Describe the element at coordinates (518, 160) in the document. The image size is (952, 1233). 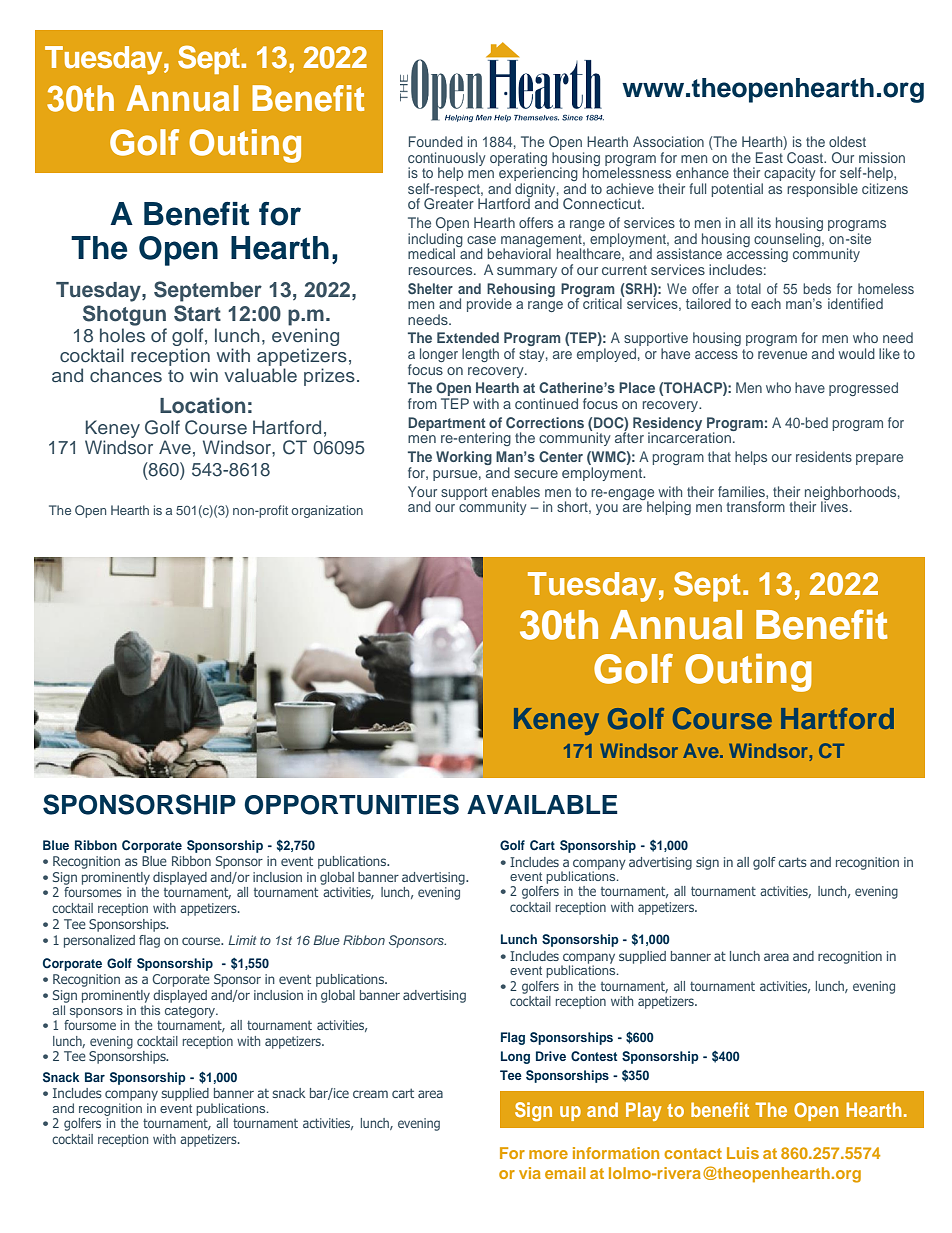
I see `operating` at that location.
